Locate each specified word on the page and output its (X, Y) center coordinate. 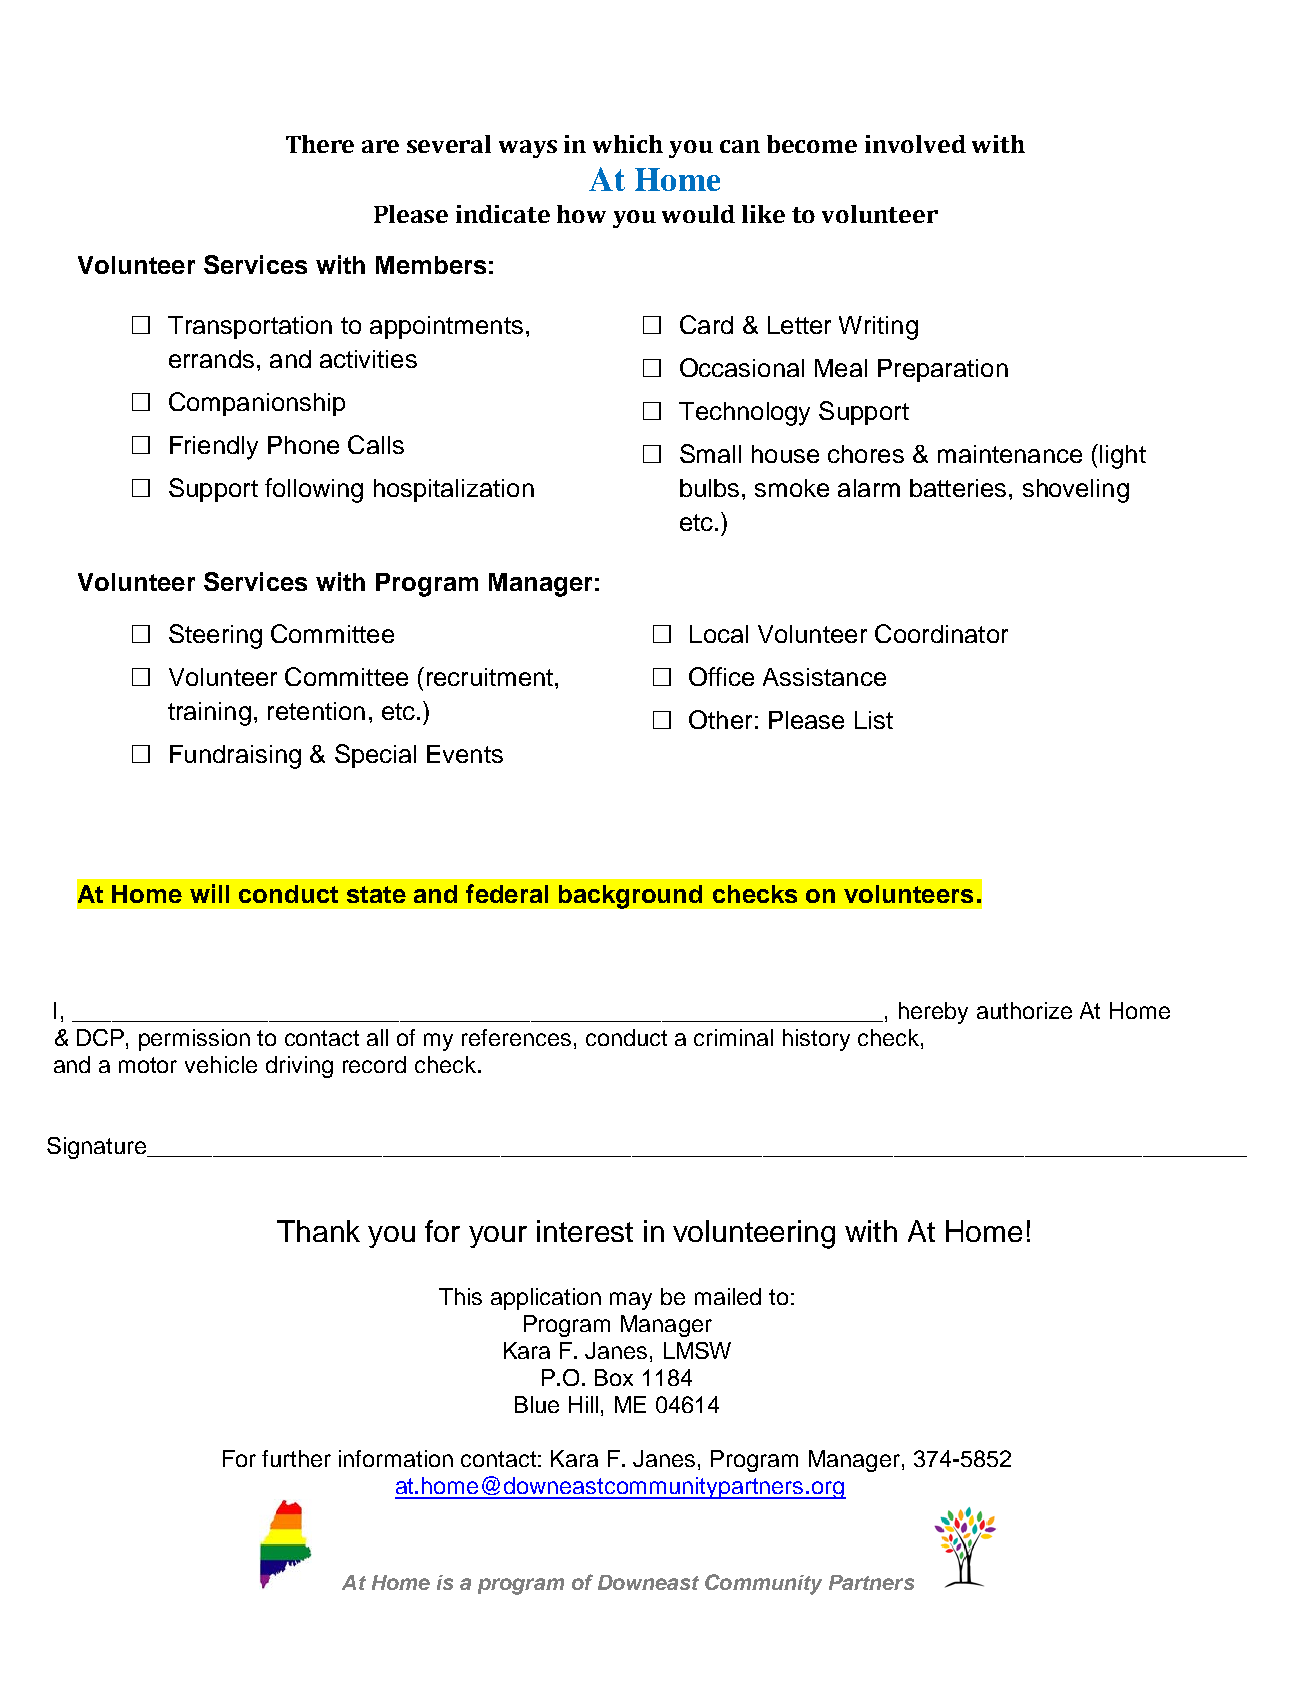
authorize (1024, 1010)
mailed (728, 1296)
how (581, 214)
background (630, 897)
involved (915, 144)
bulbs (709, 488)
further (296, 1458)
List (874, 720)
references (516, 1037)
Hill (583, 1404)
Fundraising (235, 757)
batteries (958, 488)
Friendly (214, 448)
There (320, 144)
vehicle (221, 1064)
